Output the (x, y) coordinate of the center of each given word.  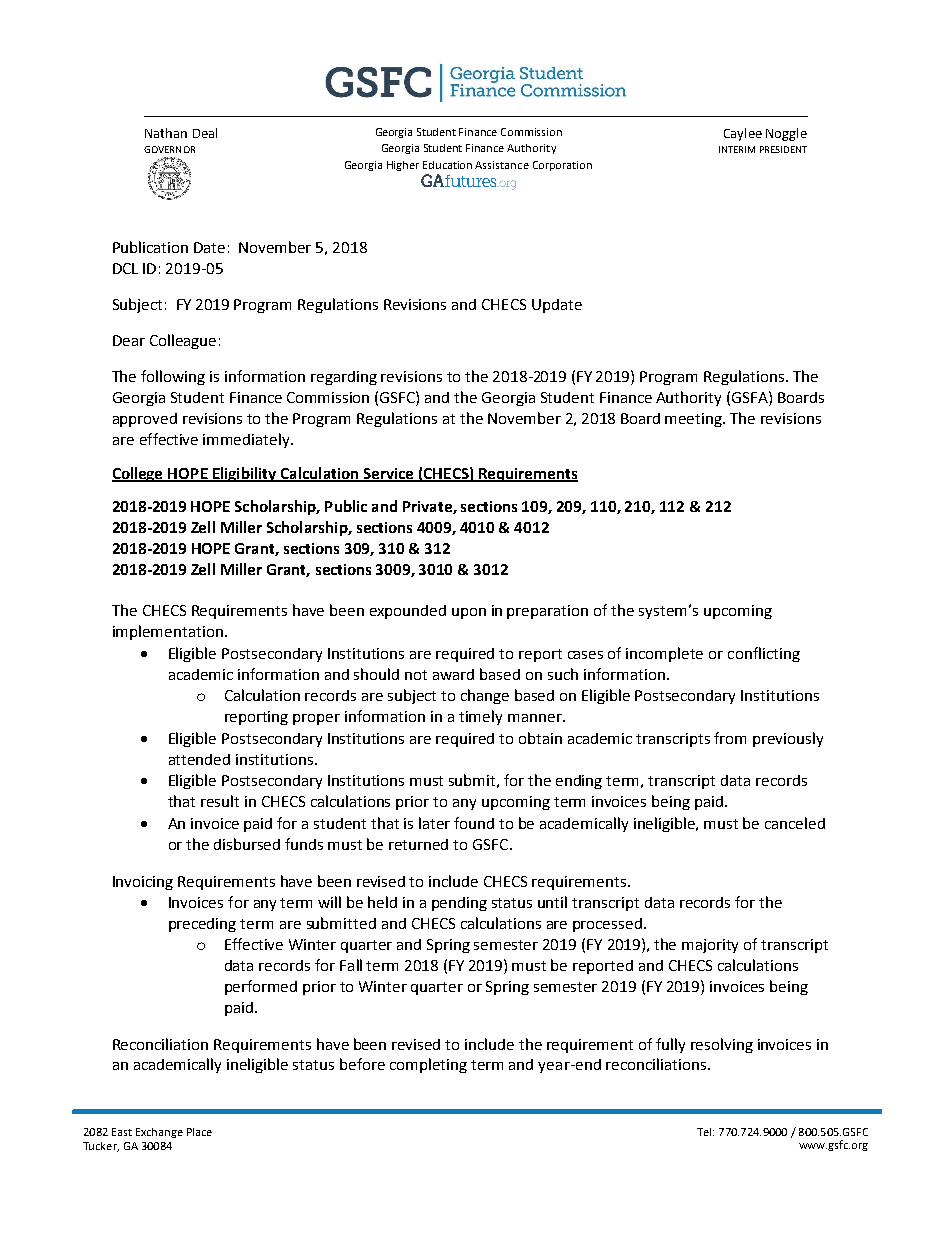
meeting (695, 420)
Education (447, 165)
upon (469, 613)
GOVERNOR (169, 149)
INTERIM (737, 149)
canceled (795, 823)
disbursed (247, 844)
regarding (344, 378)
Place (199, 1132)
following (173, 377)
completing (428, 1065)
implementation (168, 632)
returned (418, 844)
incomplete (664, 654)
